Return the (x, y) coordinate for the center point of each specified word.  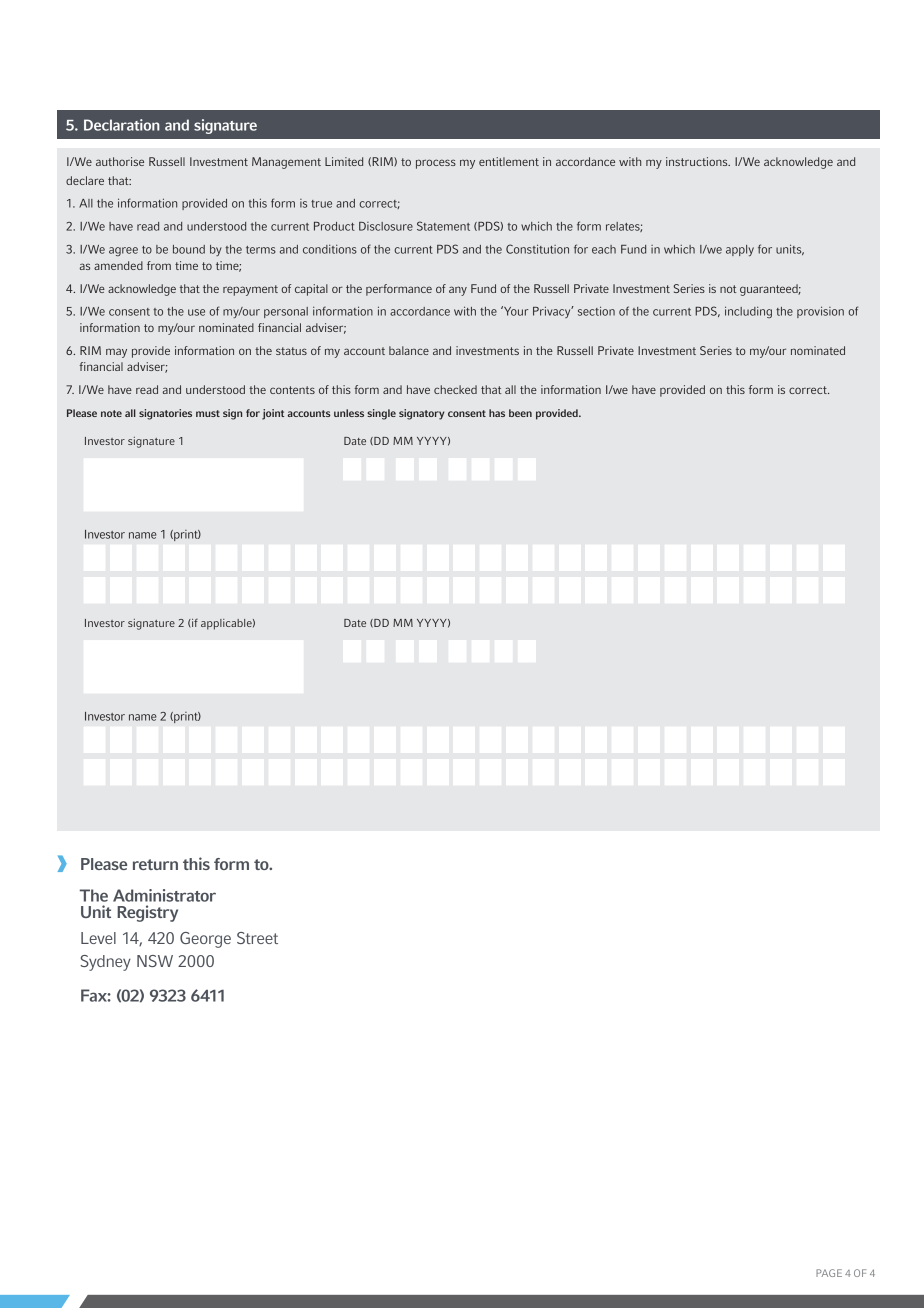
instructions (698, 161)
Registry (147, 913)
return (155, 864)
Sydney (105, 963)
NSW (155, 961)
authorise (120, 161)
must (208, 413)
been (520, 413)
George (205, 940)
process (436, 164)
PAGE (829, 1273)
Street (257, 938)
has (497, 413)
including (748, 312)
